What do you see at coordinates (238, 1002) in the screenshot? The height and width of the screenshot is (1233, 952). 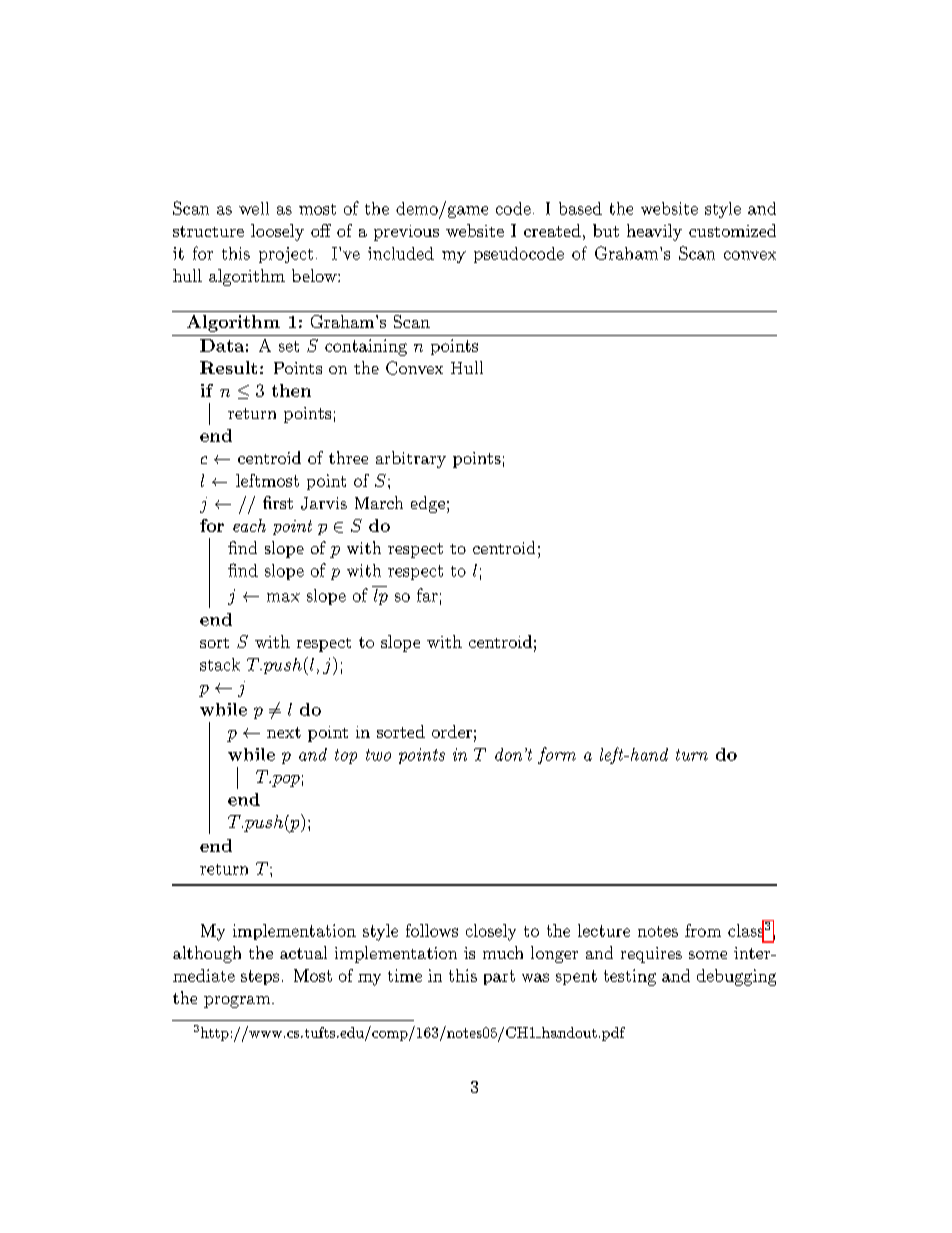 I see `program` at bounding box center [238, 1002].
